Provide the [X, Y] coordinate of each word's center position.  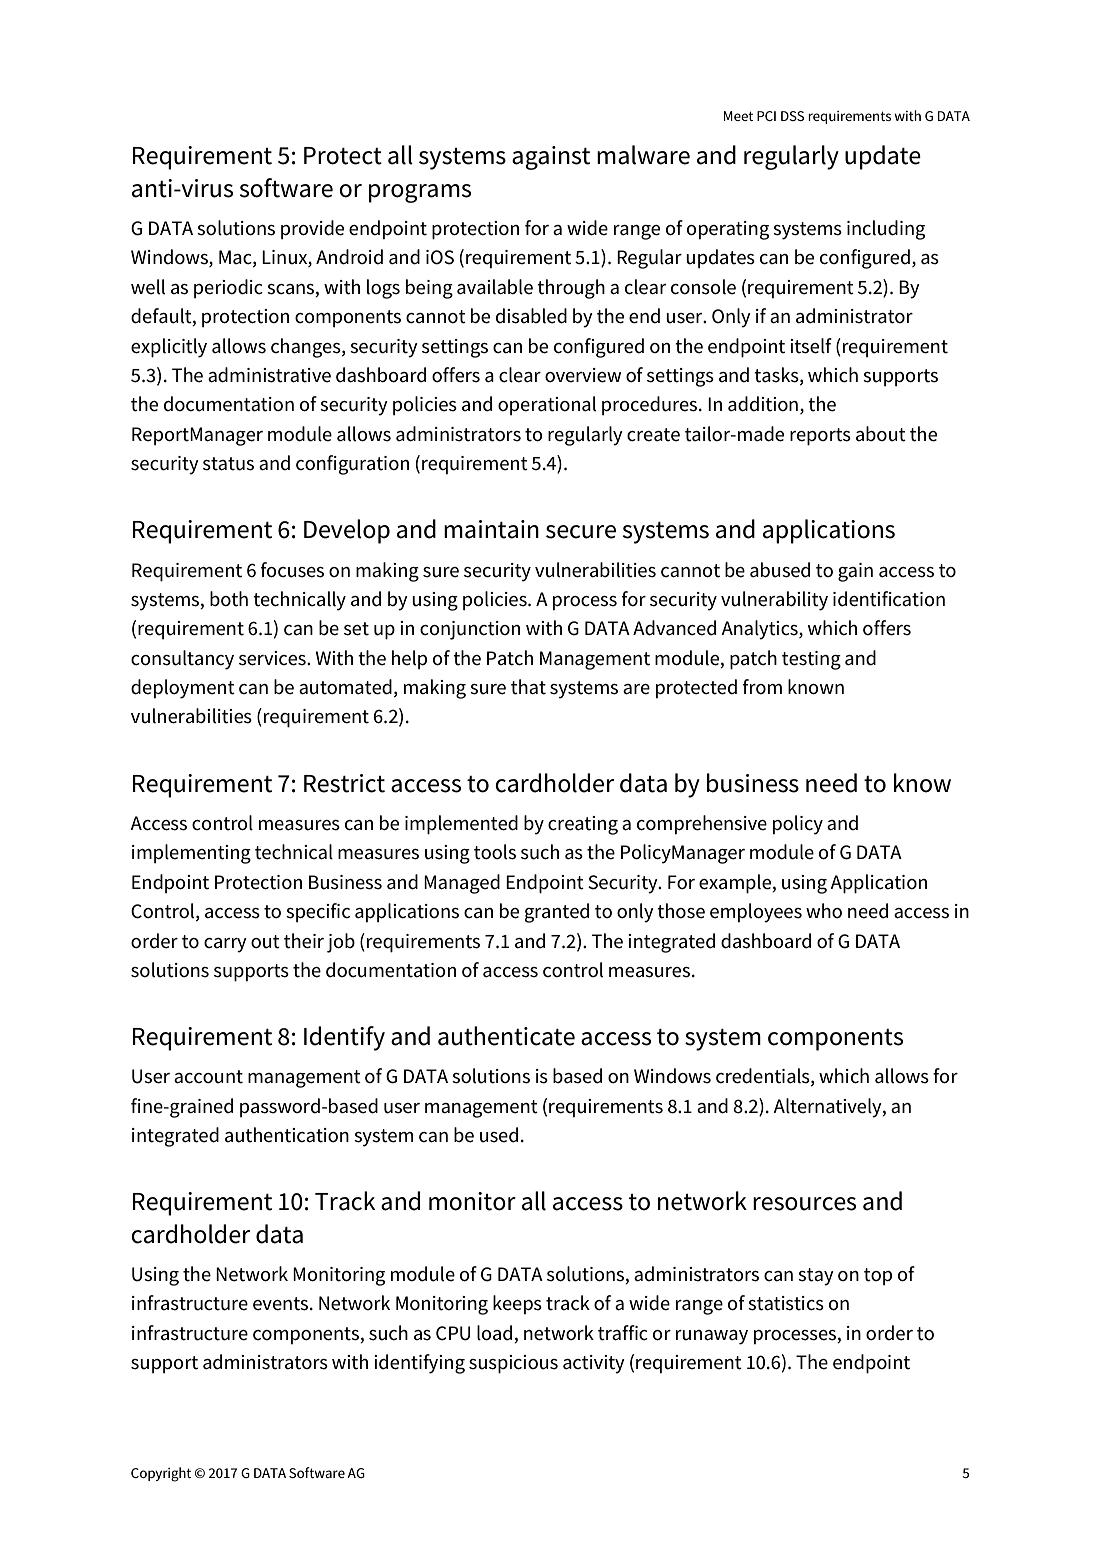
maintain [491, 529]
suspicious [513, 1364]
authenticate [506, 1036]
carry [225, 945]
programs [420, 193]
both [229, 599]
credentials [764, 1077]
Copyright [161, 1474]
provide [312, 229]
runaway [712, 1337]
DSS [792, 116]
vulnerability [774, 601]
